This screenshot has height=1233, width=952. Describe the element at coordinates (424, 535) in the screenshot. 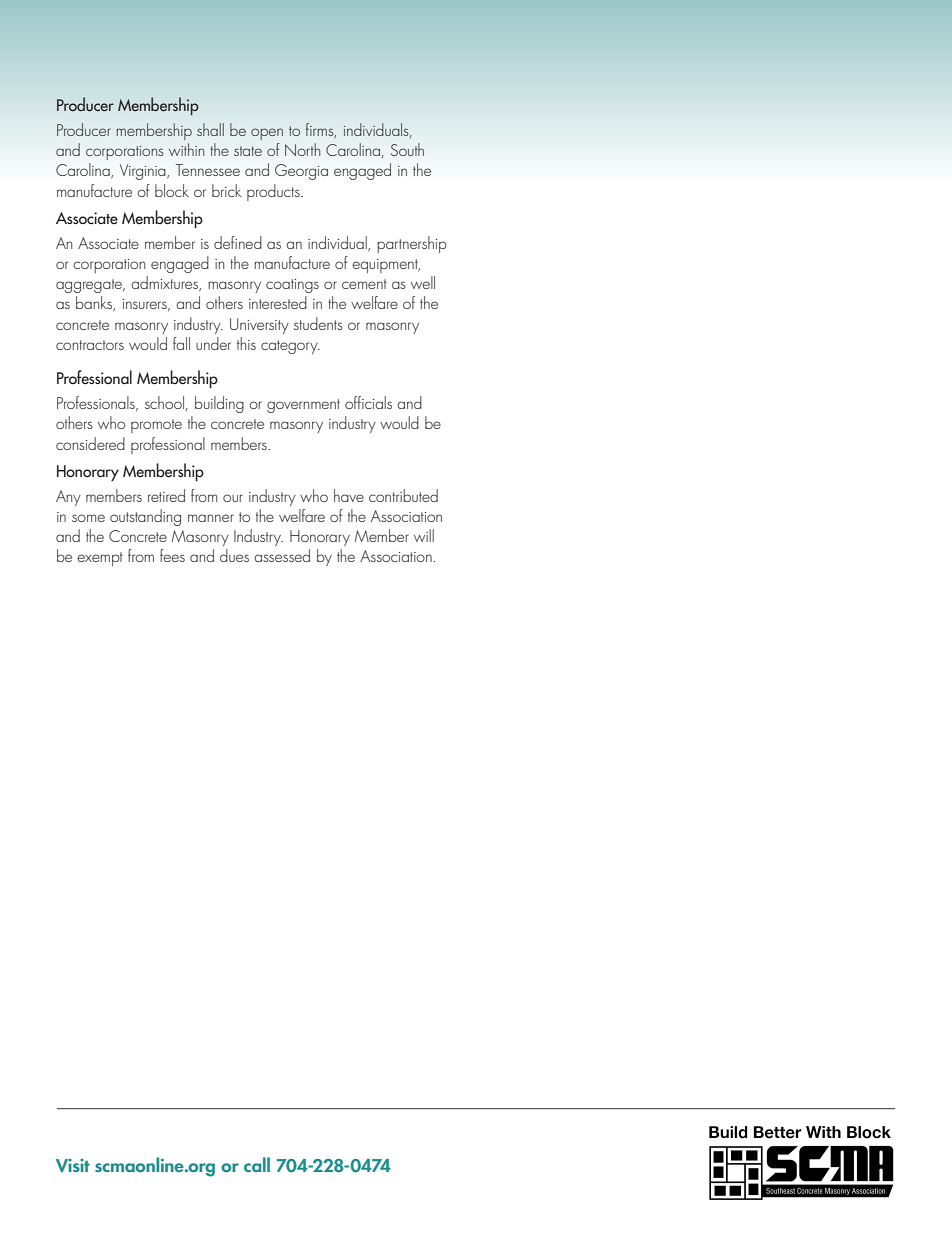

I see `will` at that location.
